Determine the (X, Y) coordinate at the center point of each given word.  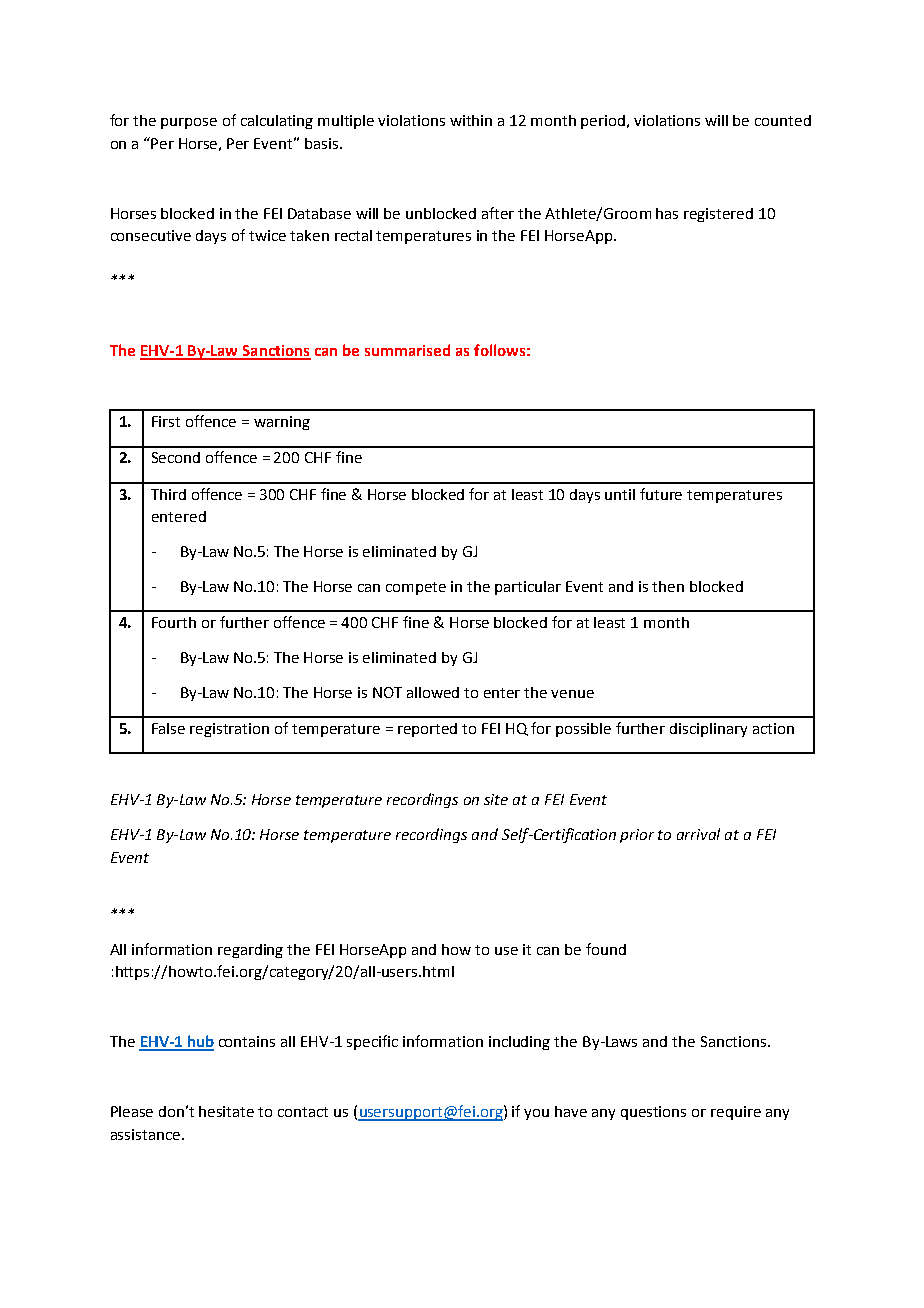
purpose (189, 123)
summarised (407, 350)
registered (718, 215)
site (496, 799)
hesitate (226, 1111)
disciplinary (708, 730)
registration (229, 730)
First (166, 421)
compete (416, 588)
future (661, 494)
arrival (698, 834)
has (667, 213)
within (471, 120)
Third (168, 494)
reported (427, 730)
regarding (250, 951)
